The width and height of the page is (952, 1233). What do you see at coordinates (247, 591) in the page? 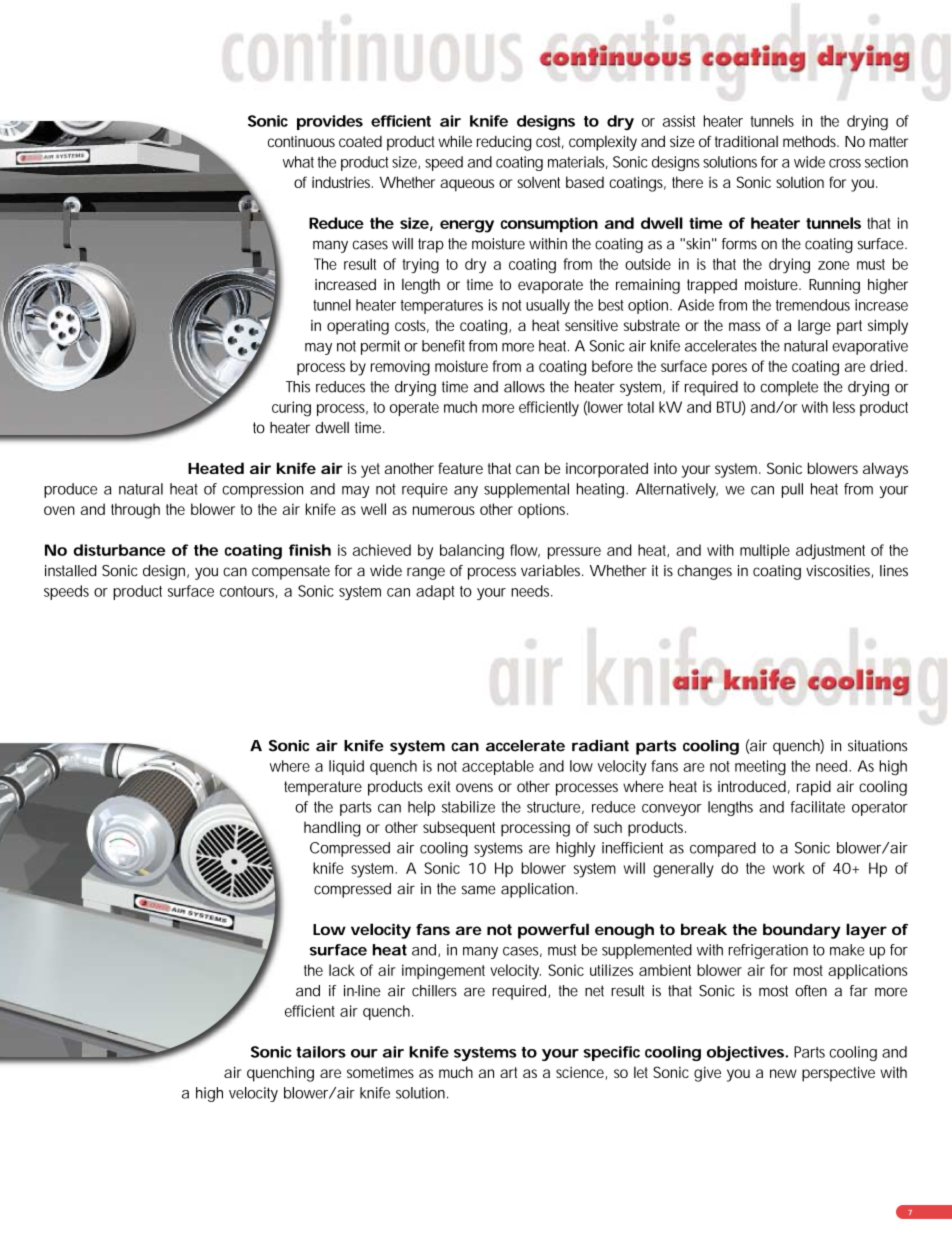
I see `contours` at bounding box center [247, 591].
